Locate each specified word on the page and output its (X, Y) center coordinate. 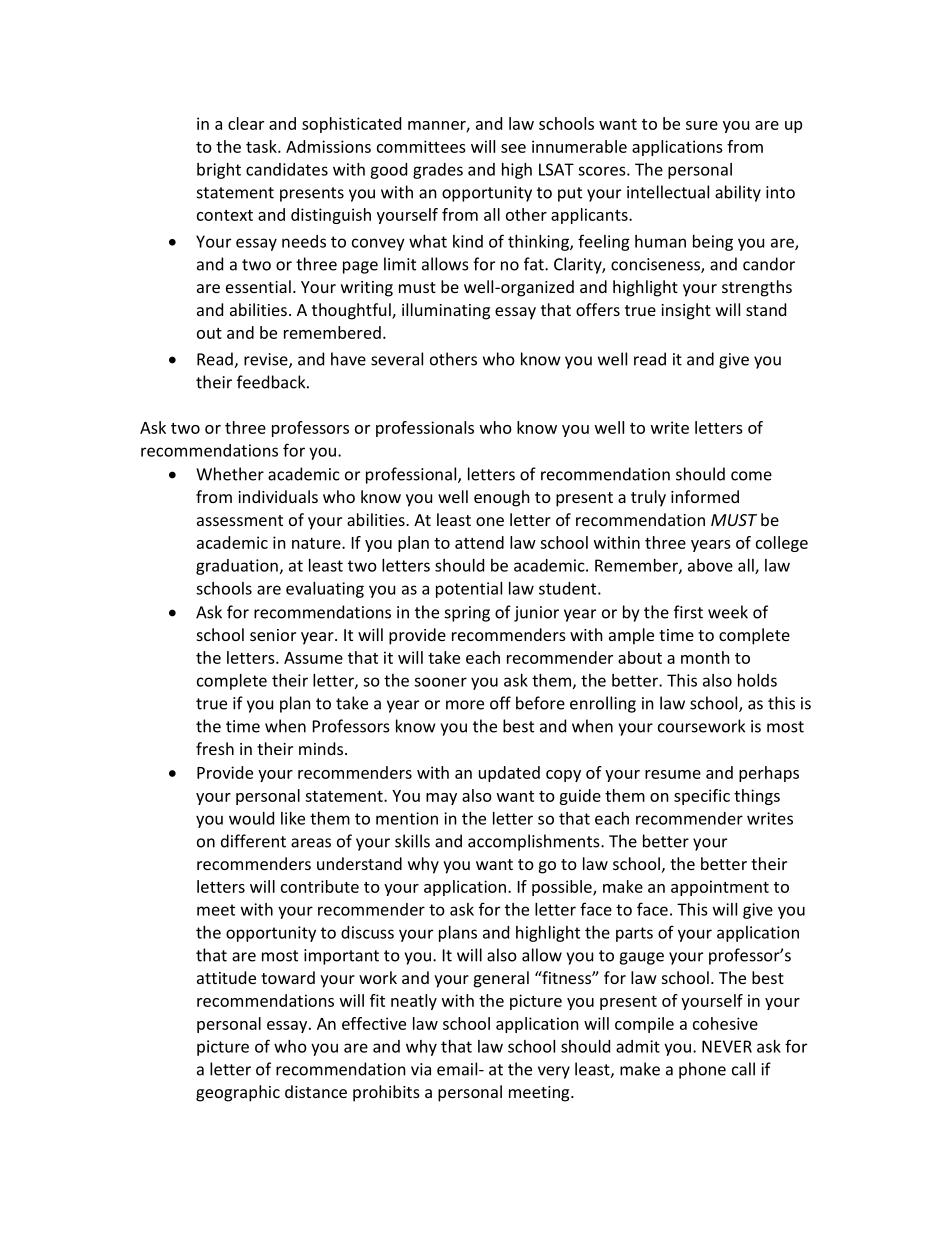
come (751, 476)
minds (322, 748)
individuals (278, 496)
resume (673, 774)
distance (316, 1091)
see (513, 148)
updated (509, 774)
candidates (287, 169)
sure (702, 125)
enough (502, 498)
